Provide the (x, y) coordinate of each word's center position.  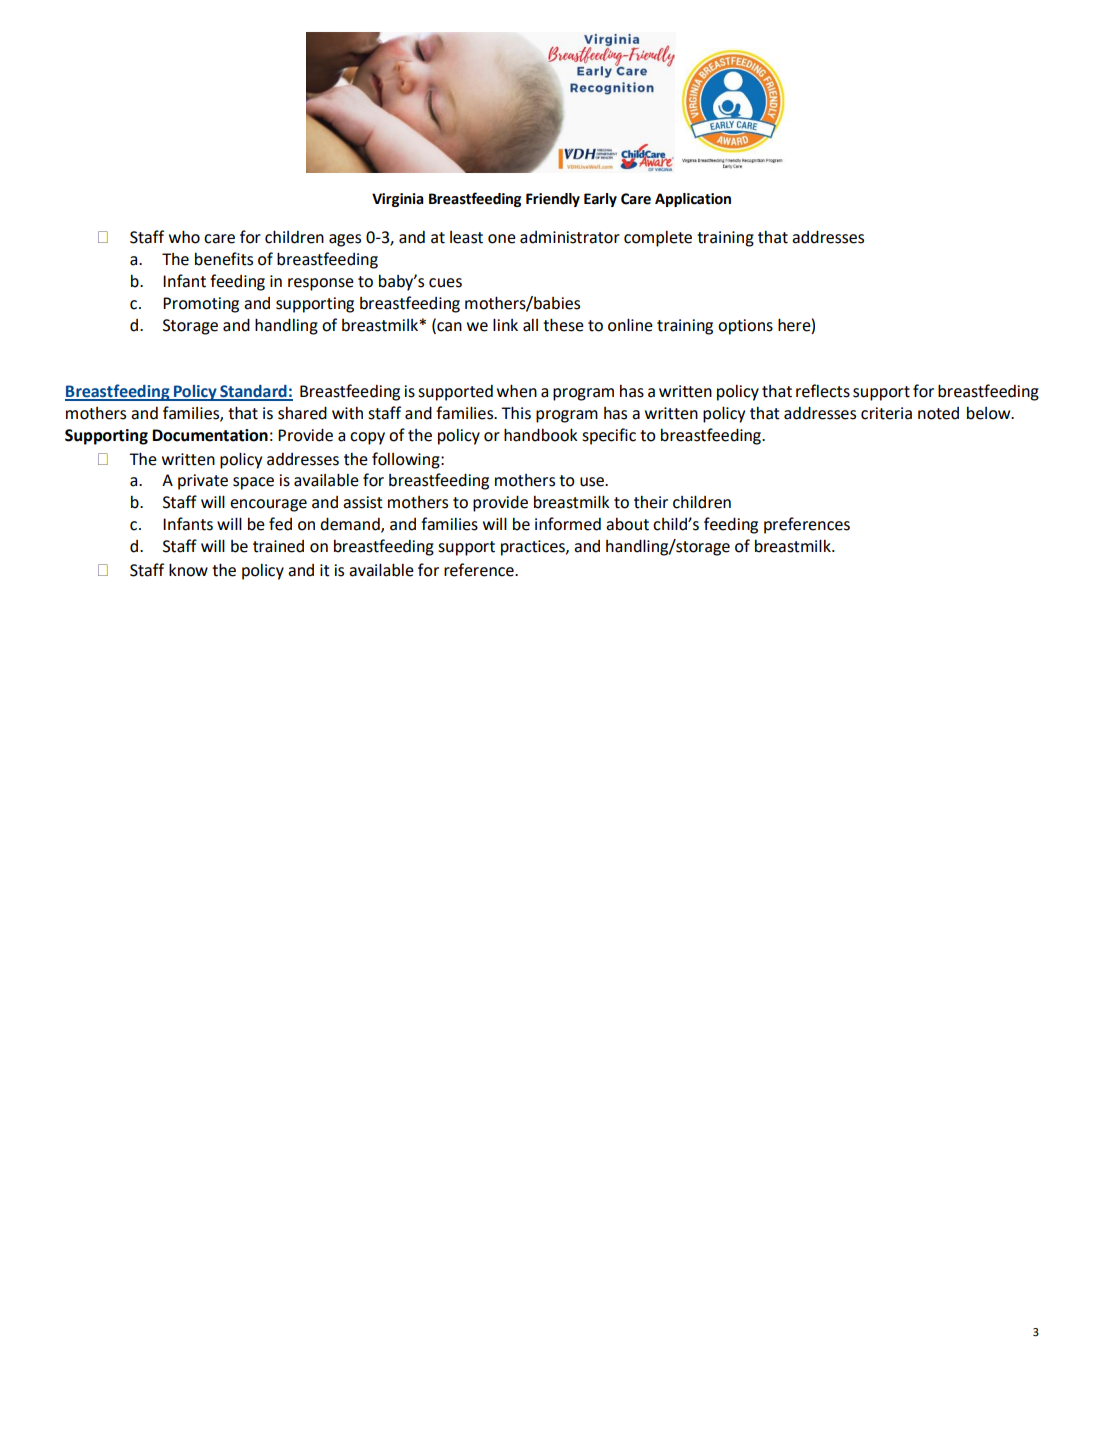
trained (278, 546)
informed (568, 524)
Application (693, 200)
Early (600, 200)
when (517, 391)
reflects (823, 391)
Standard (253, 392)
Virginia (398, 200)
